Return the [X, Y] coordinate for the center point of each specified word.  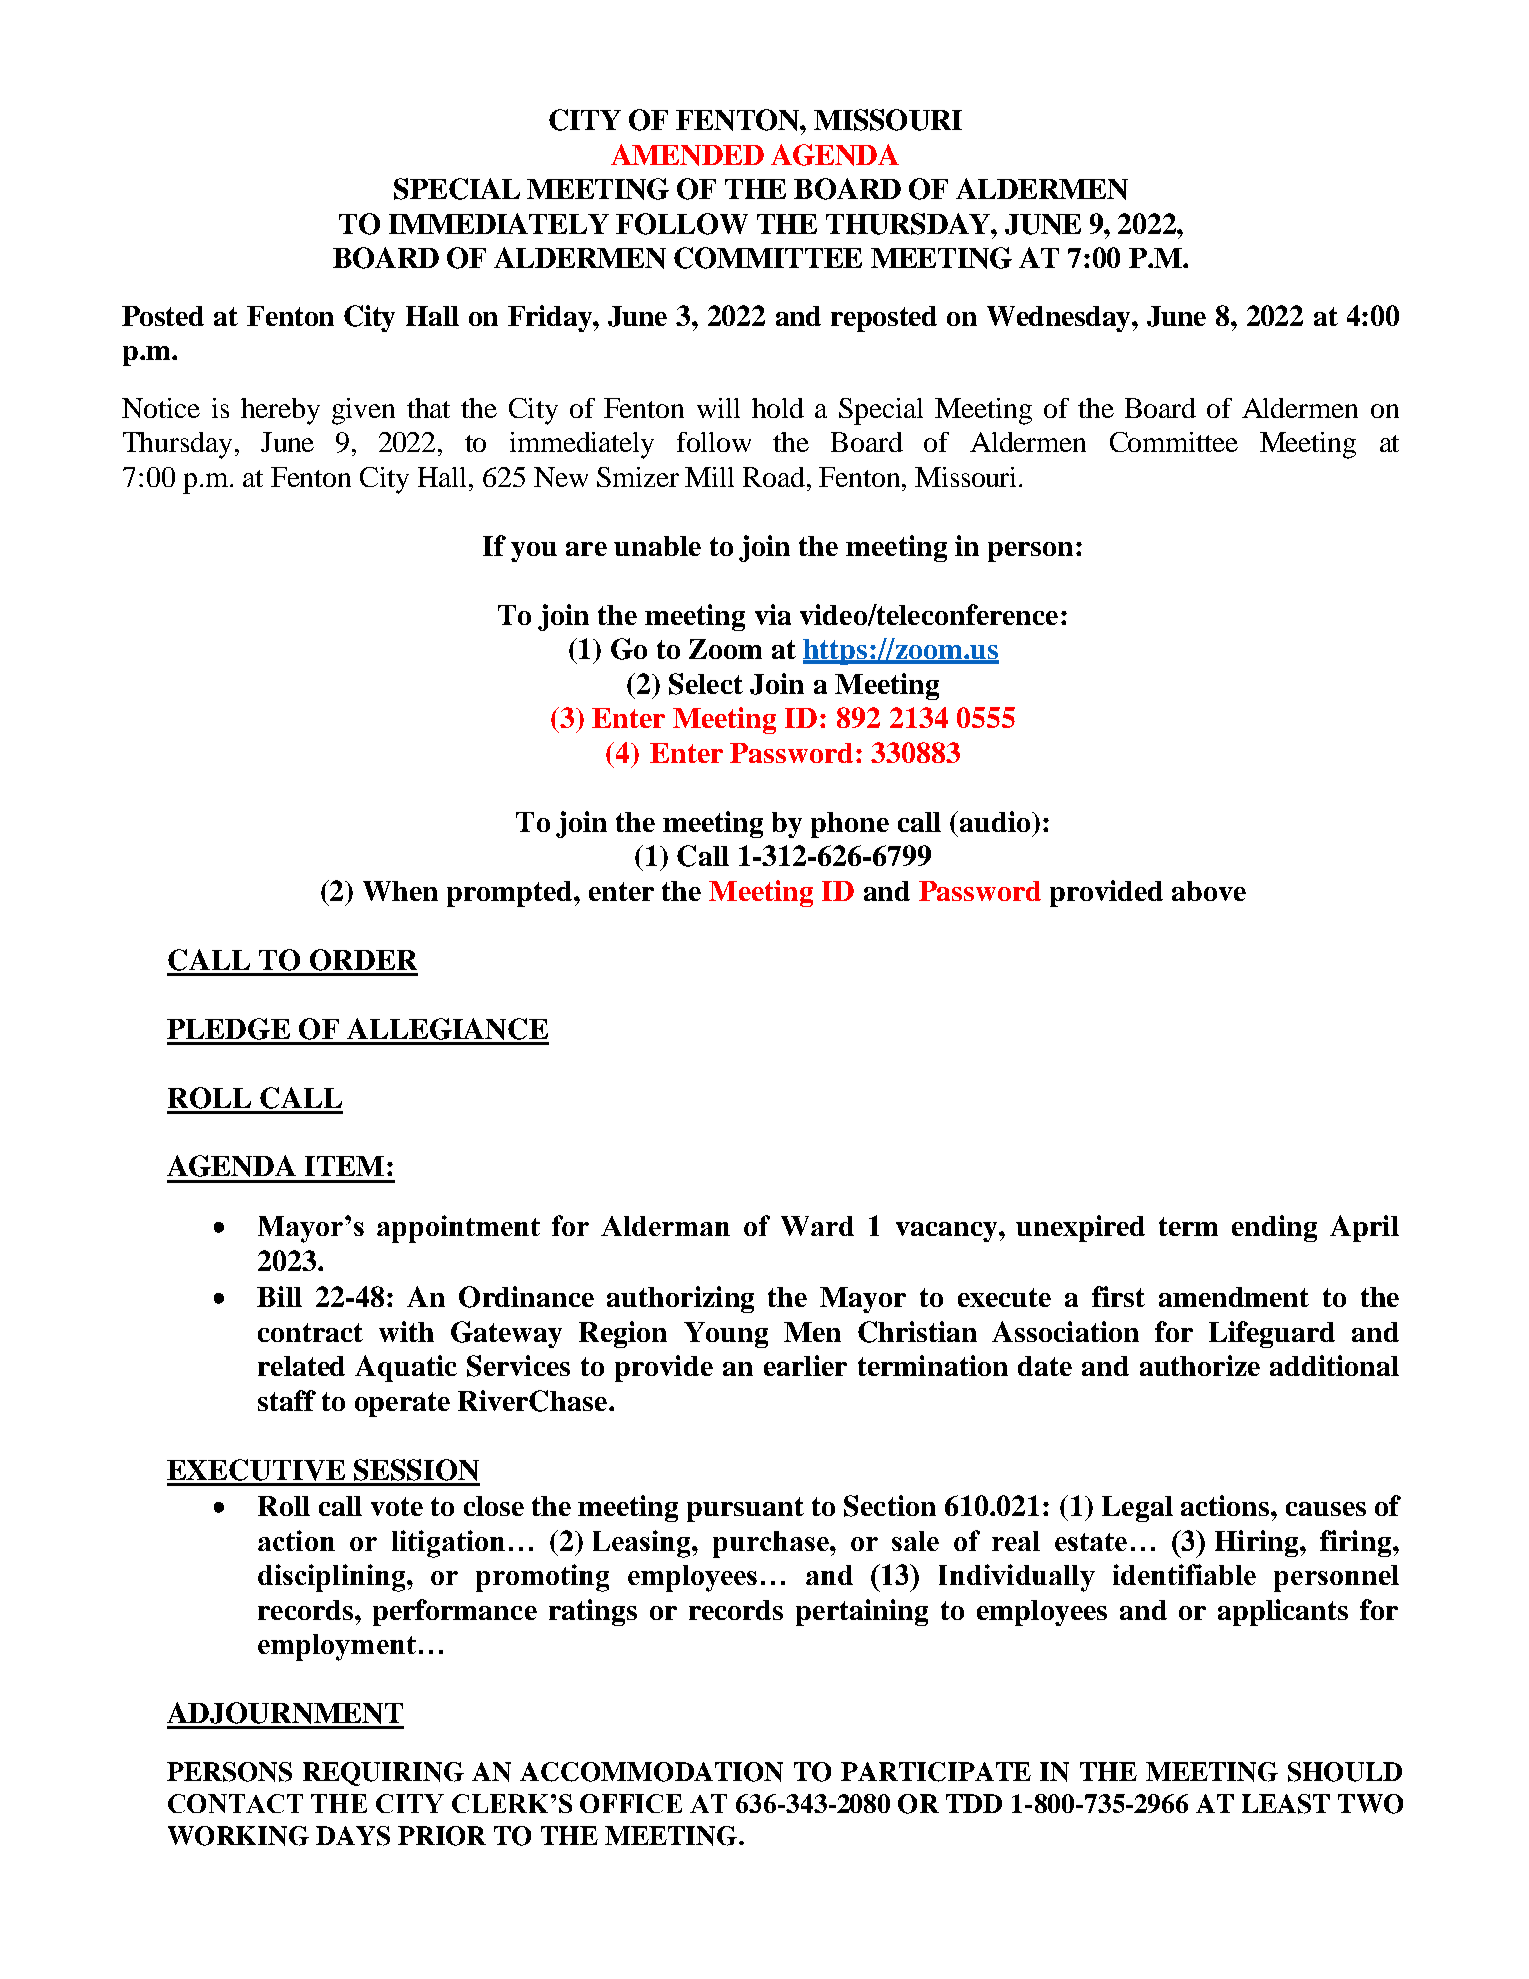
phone [850, 825]
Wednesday [1060, 319]
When [400, 891]
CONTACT [235, 1803]
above [1209, 891]
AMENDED [687, 155]
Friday [551, 318]
